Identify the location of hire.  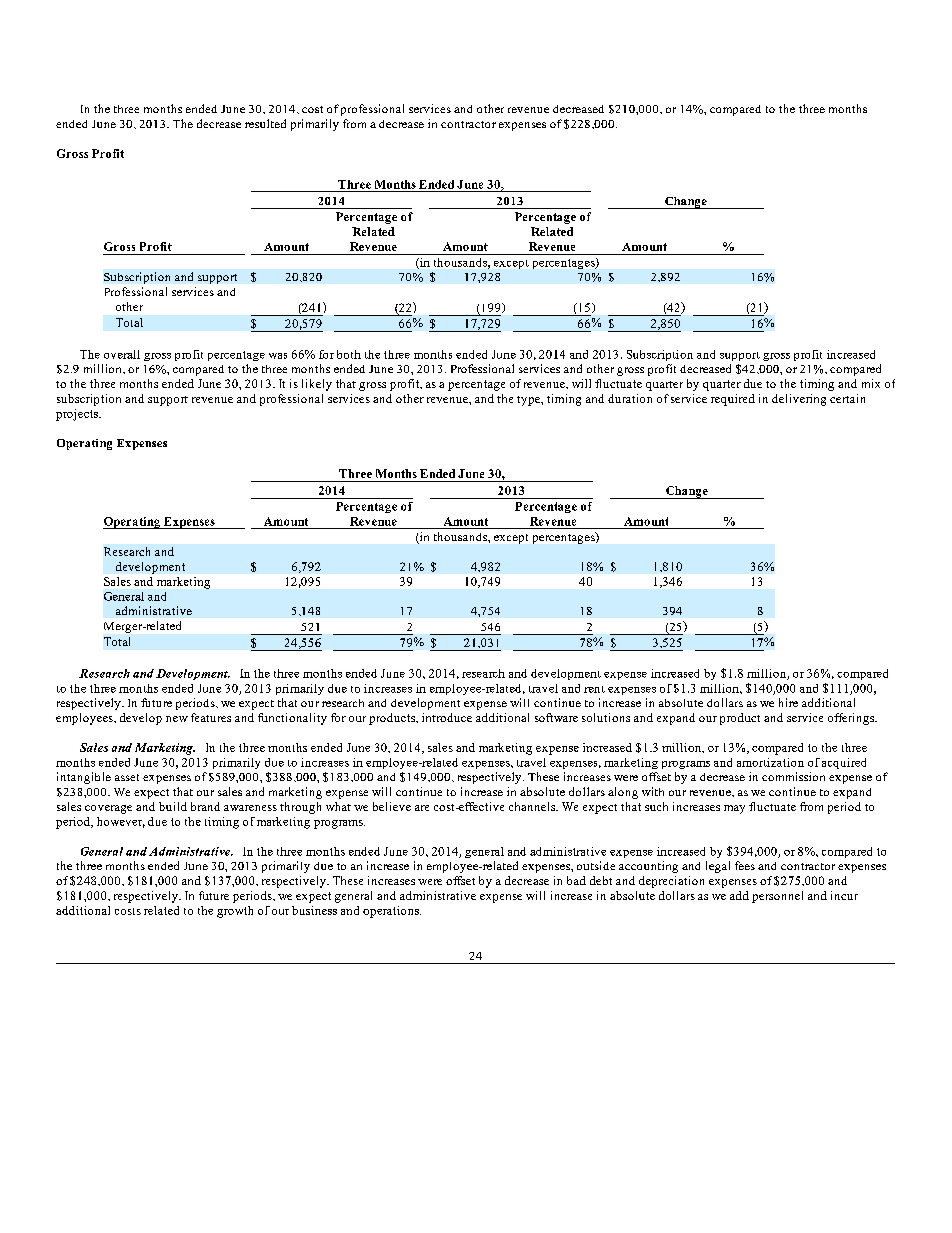
(788, 702).
